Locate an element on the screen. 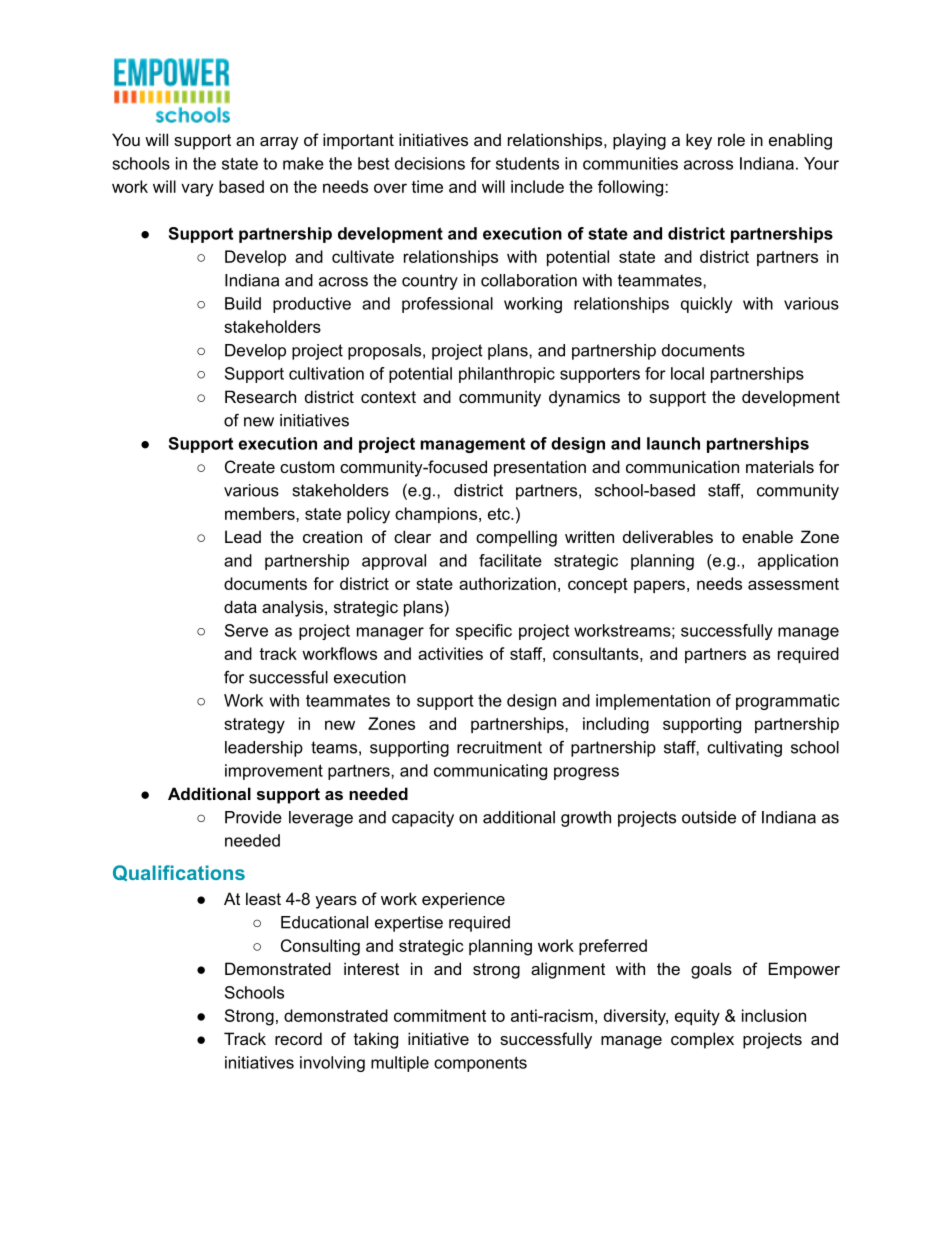  students is located at coordinates (527, 163).
